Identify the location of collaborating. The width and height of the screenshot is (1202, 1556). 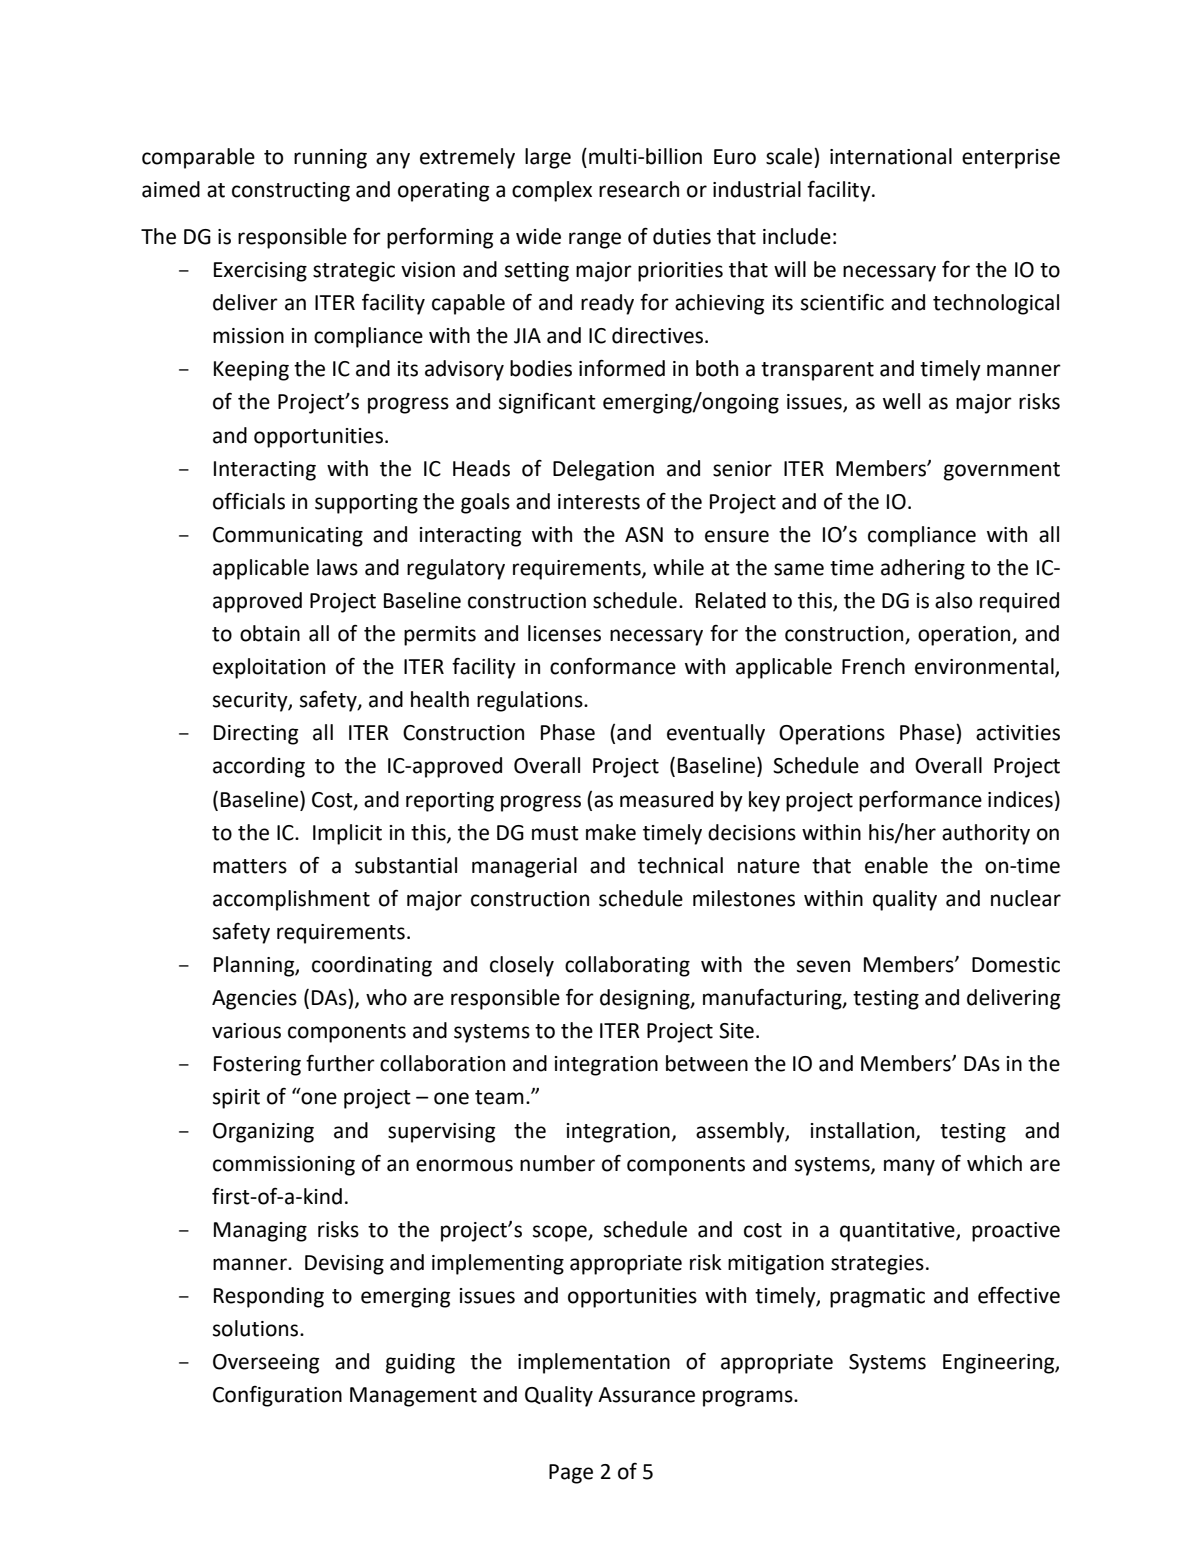
(627, 966).
